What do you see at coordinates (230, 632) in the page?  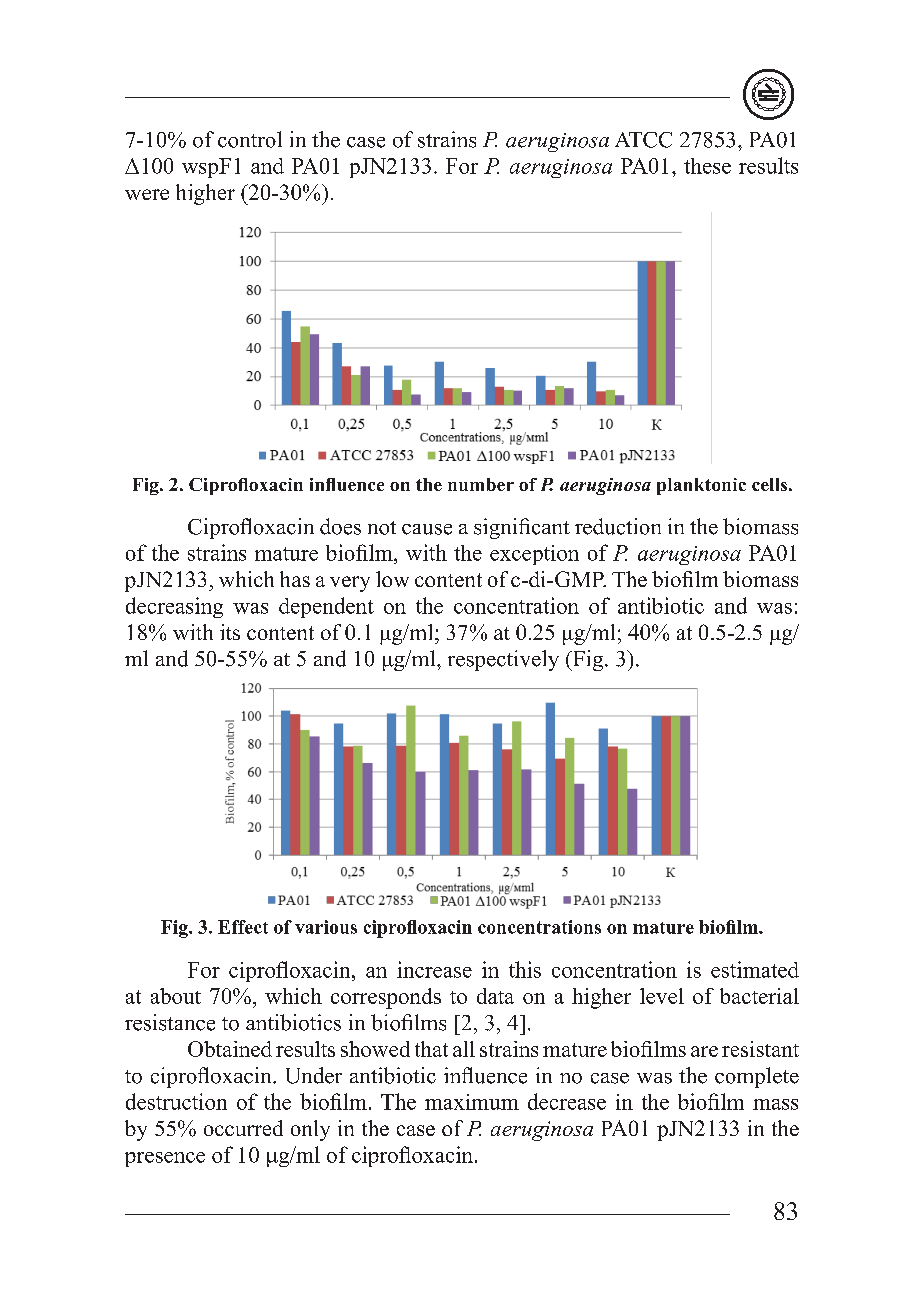 I see `its` at bounding box center [230, 632].
